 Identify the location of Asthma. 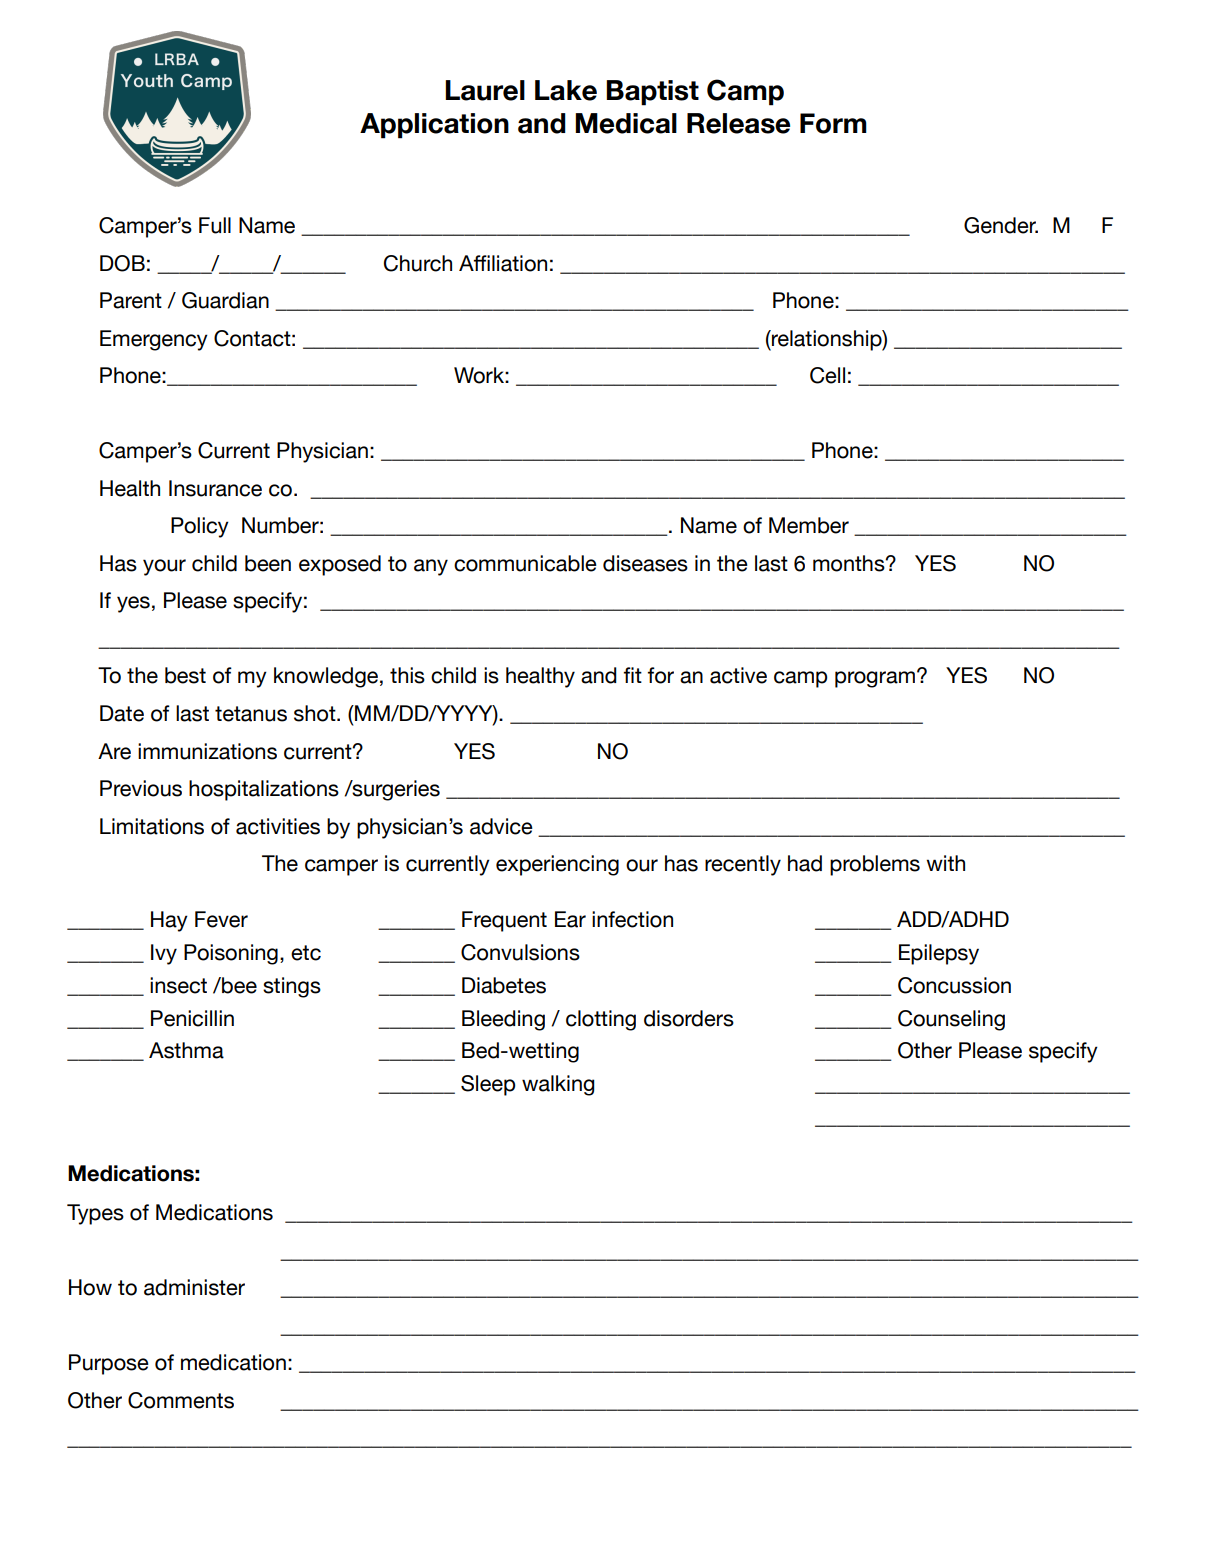
(186, 1050).
